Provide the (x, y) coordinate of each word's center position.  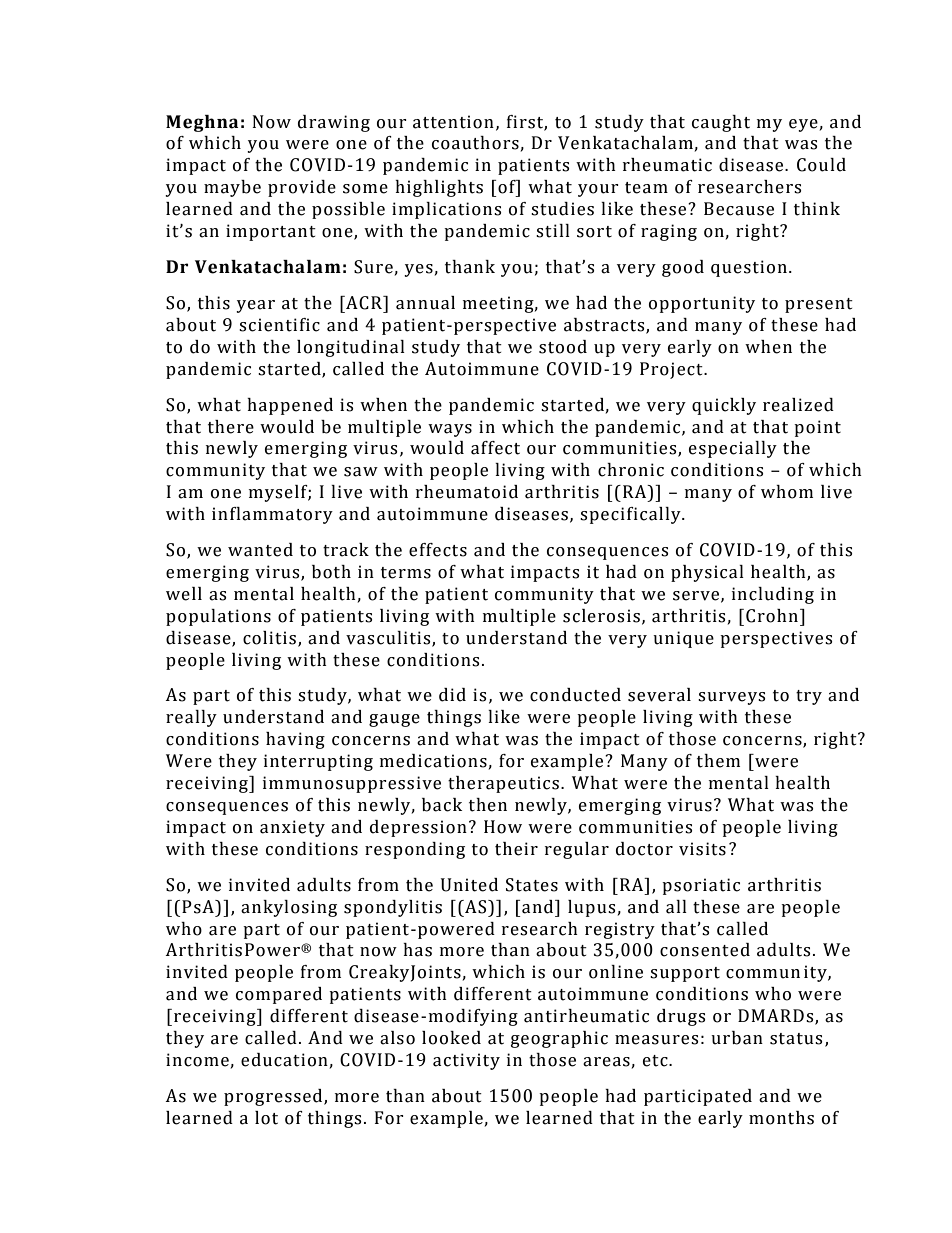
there (231, 427)
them (718, 761)
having (295, 740)
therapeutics (503, 784)
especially (733, 449)
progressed (274, 1097)
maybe (232, 188)
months (781, 1118)
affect (495, 448)
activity (466, 1061)
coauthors (475, 143)
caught (721, 123)
